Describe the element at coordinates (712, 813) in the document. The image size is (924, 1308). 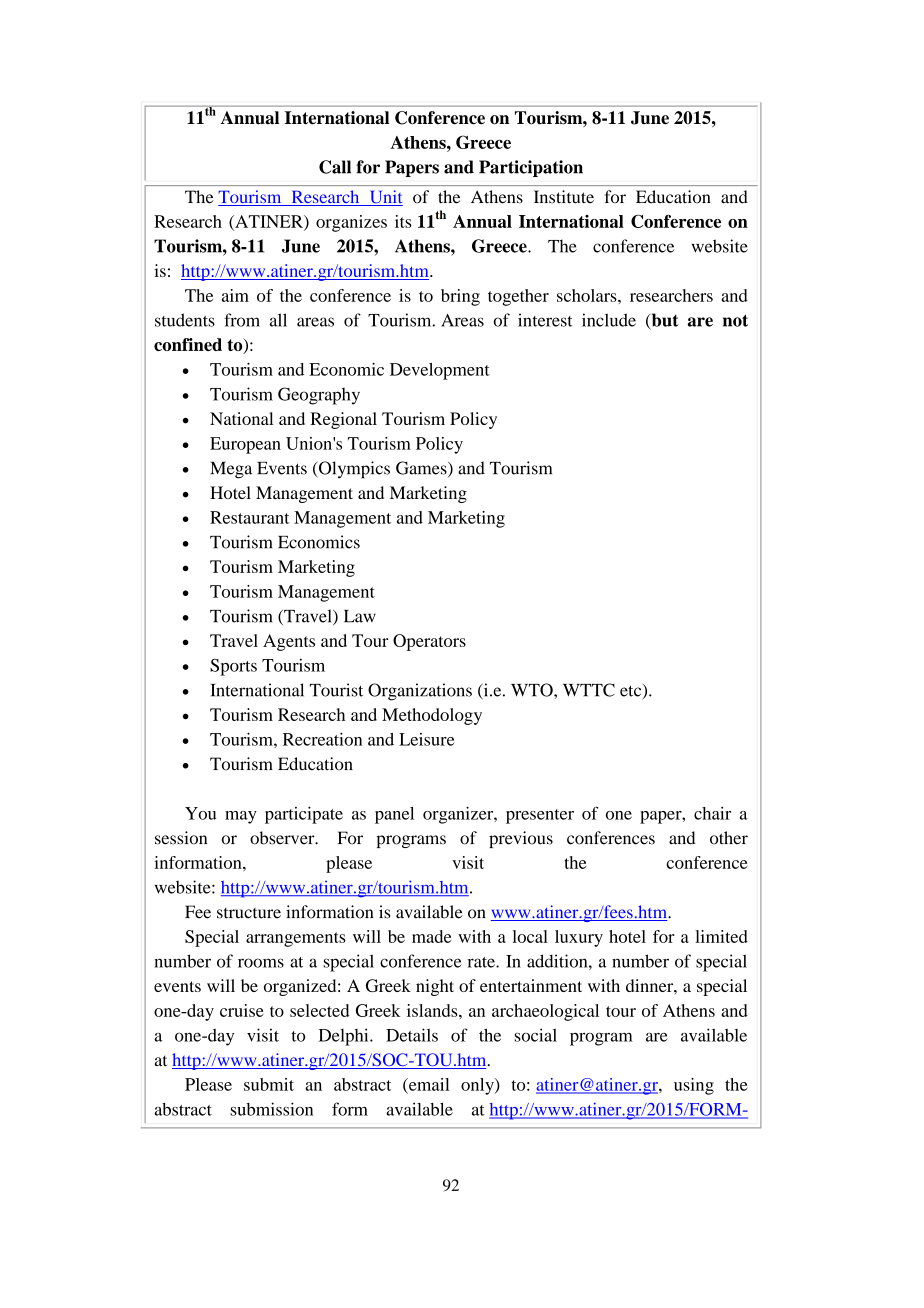
I see `chair` at that location.
